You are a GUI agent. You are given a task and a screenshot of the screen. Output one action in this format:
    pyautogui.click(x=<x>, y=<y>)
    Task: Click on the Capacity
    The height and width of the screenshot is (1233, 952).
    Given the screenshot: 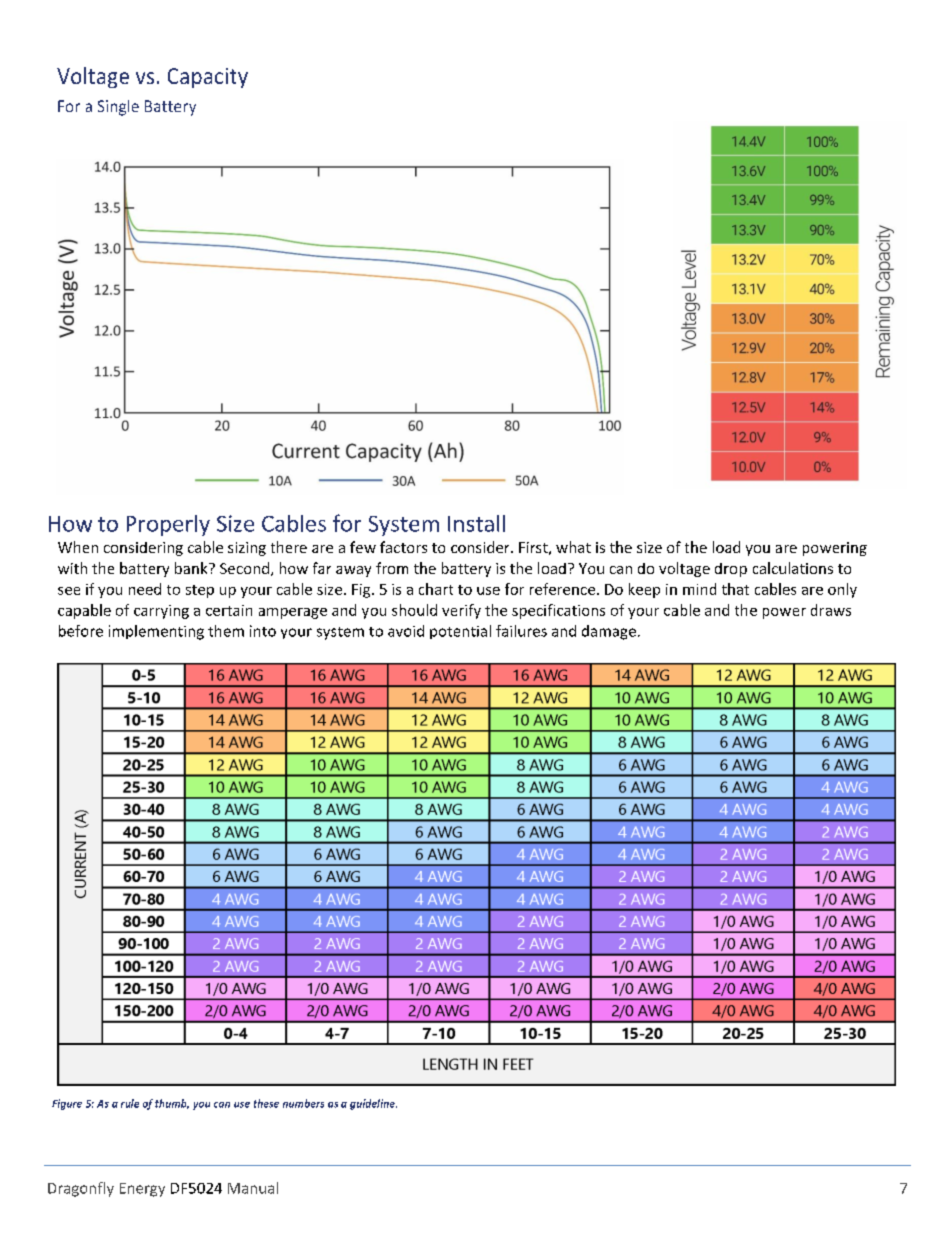 What is the action you would take?
    pyautogui.click(x=208, y=78)
